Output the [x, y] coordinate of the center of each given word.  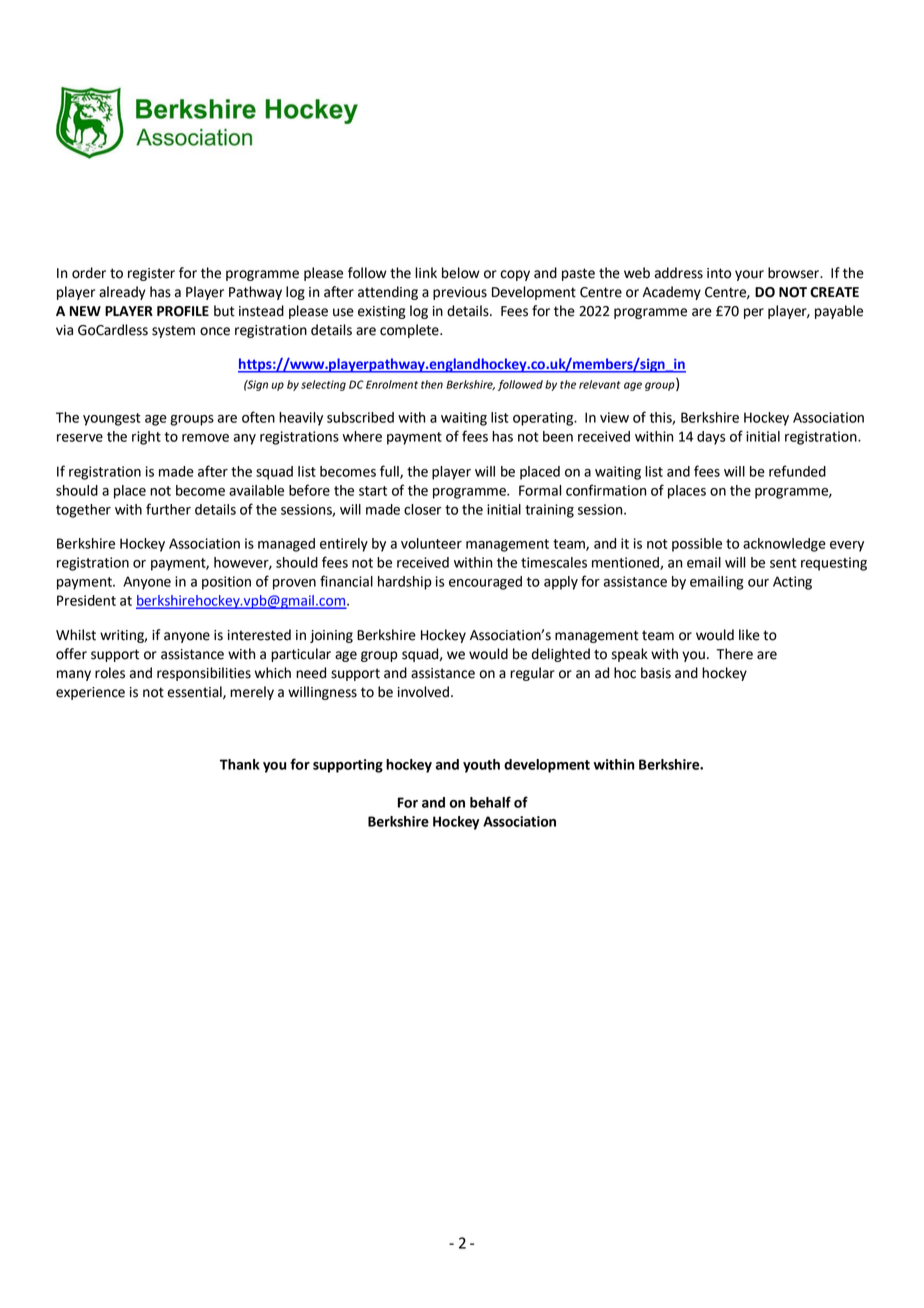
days [711, 438]
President [86, 600]
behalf [490, 802]
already [122, 293]
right [146, 438]
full [390, 472]
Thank [240, 764]
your [749, 275]
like [749, 635]
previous [460, 293]
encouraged [485, 583]
